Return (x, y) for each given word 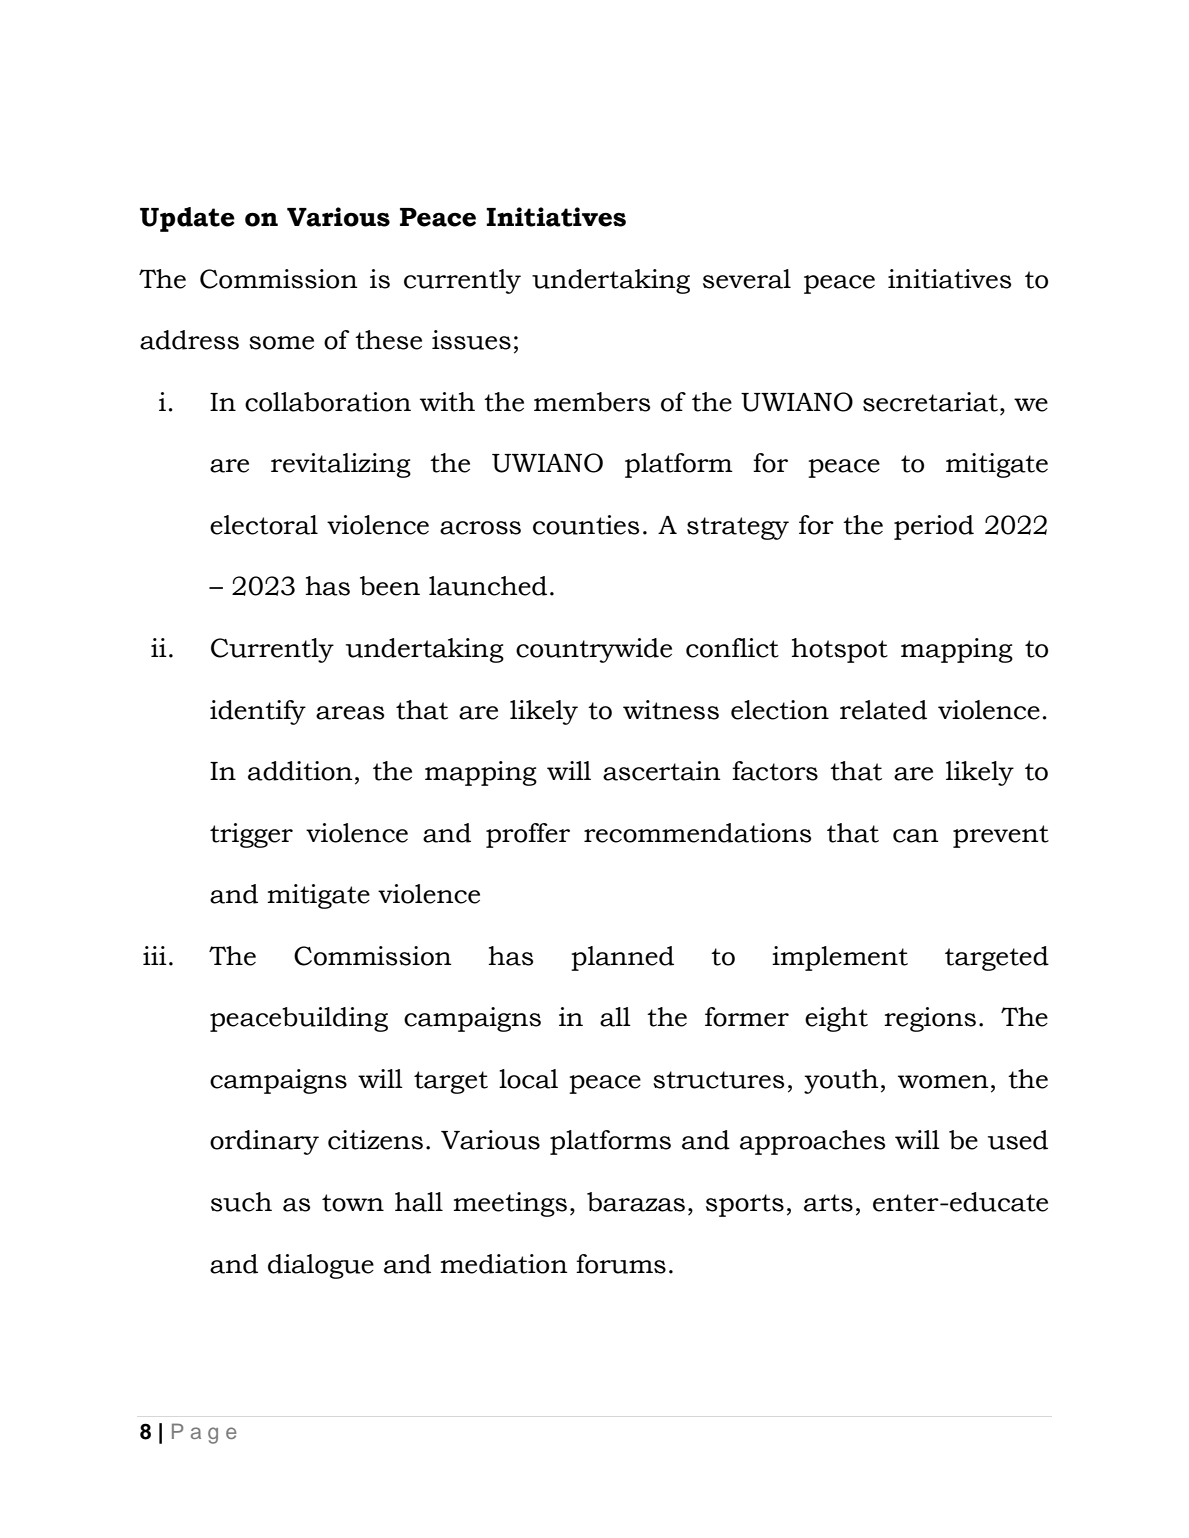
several (747, 279)
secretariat (930, 402)
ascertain (662, 771)
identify (258, 712)
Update (187, 219)
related (883, 710)
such (241, 1202)
